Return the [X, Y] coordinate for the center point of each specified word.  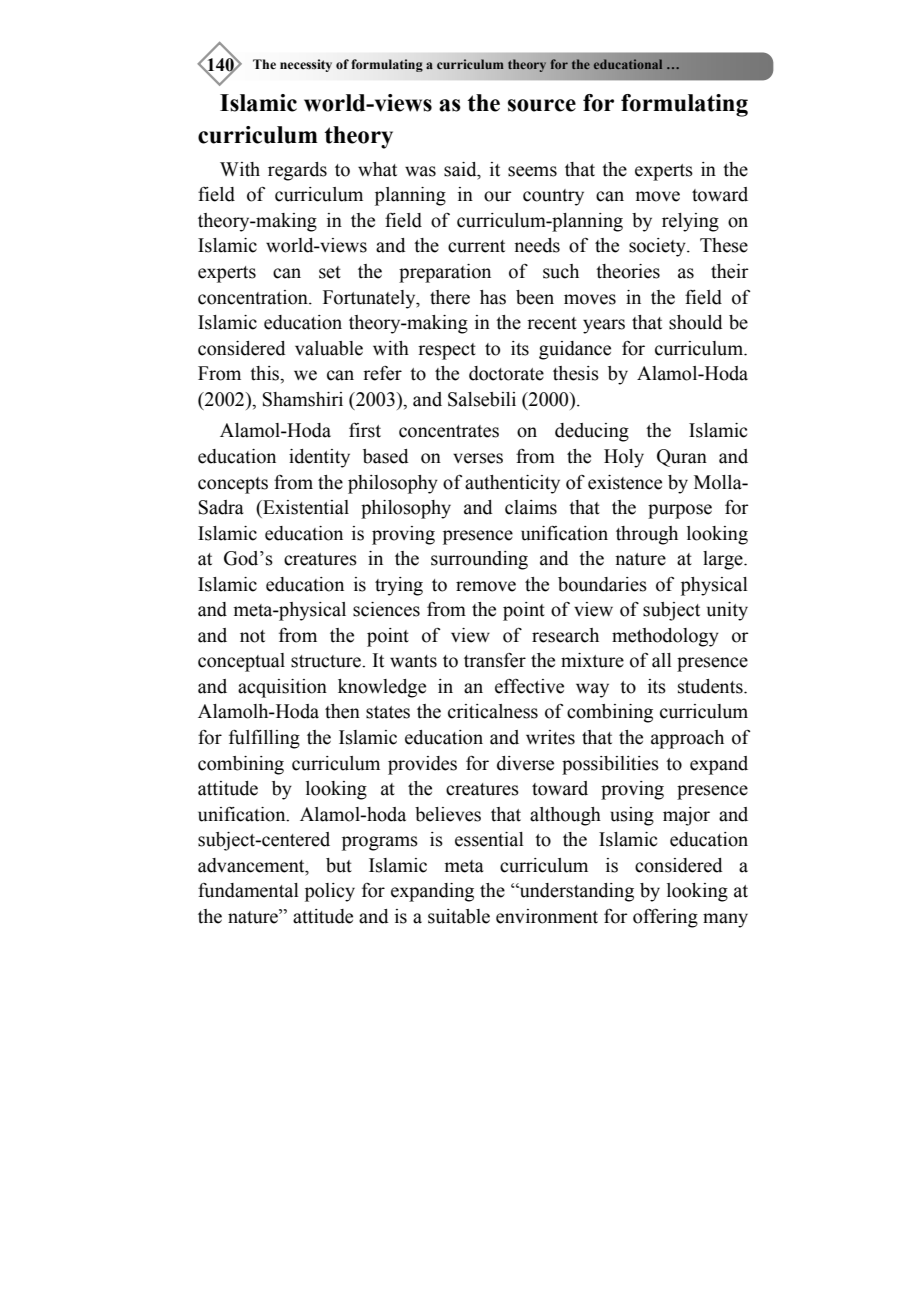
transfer [495, 660]
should [696, 322]
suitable [459, 916]
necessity [306, 65]
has [493, 297]
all [662, 660]
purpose [680, 511]
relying [690, 222]
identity [319, 458]
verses [478, 458]
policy [330, 892]
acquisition [282, 688]
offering [665, 918]
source [542, 105]
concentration [254, 297]
